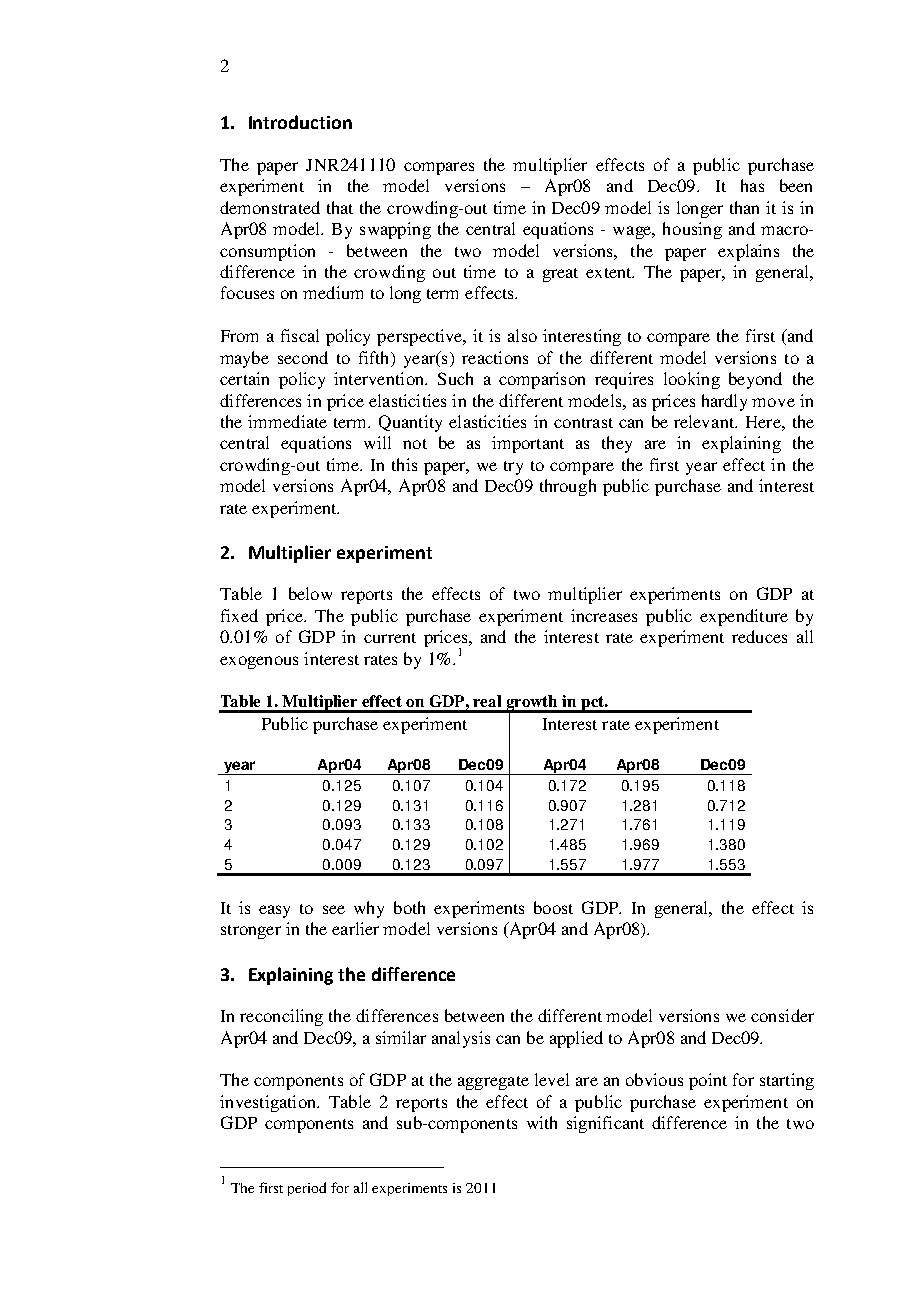 Image resolution: width=924 pixels, height=1308 pixels. What do you see at coordinates (532, 704) in the screenshot?
I see `growth` at bounding box center [532, 704].
